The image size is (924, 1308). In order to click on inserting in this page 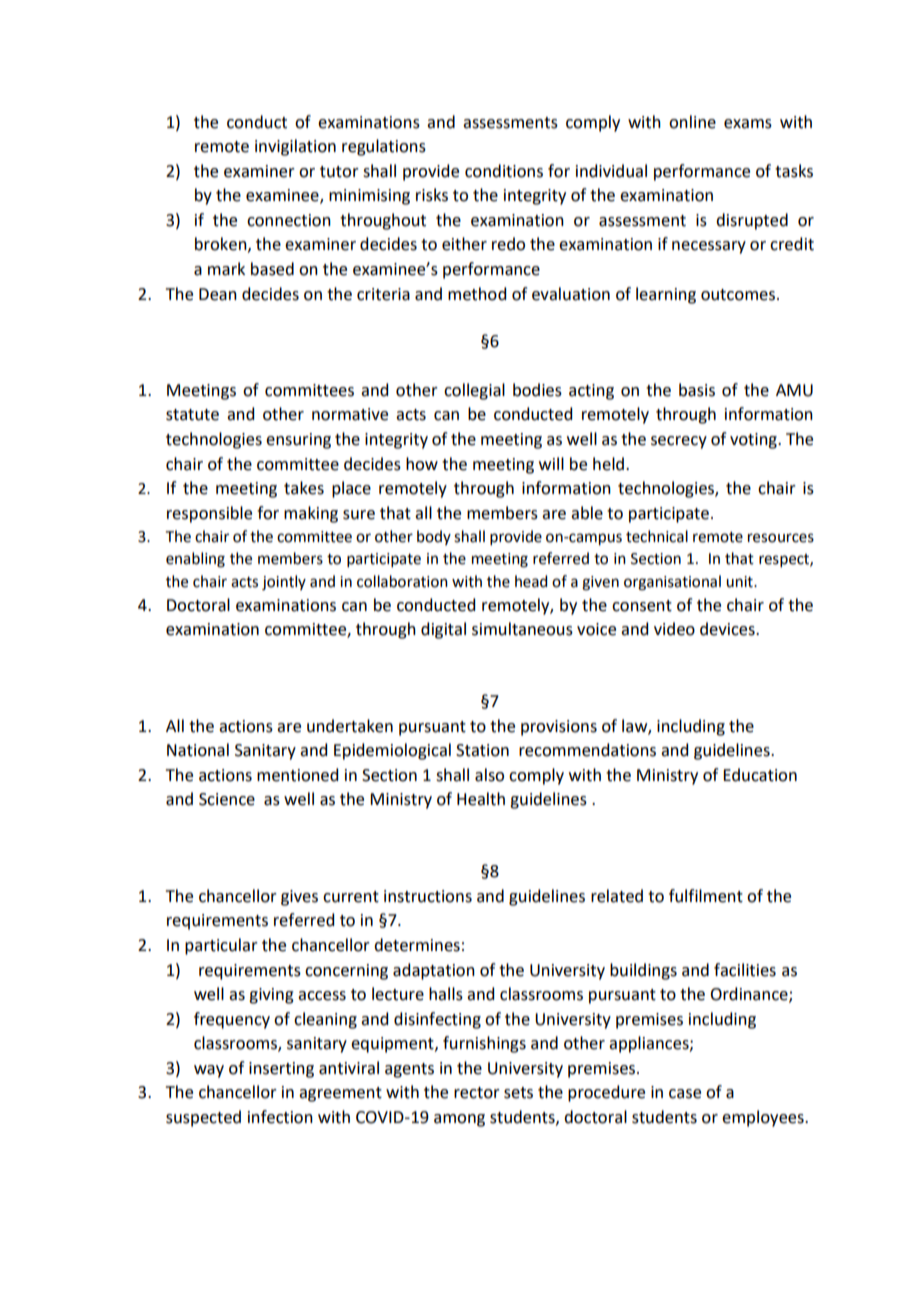, I will do `click(281, 1070)`.
